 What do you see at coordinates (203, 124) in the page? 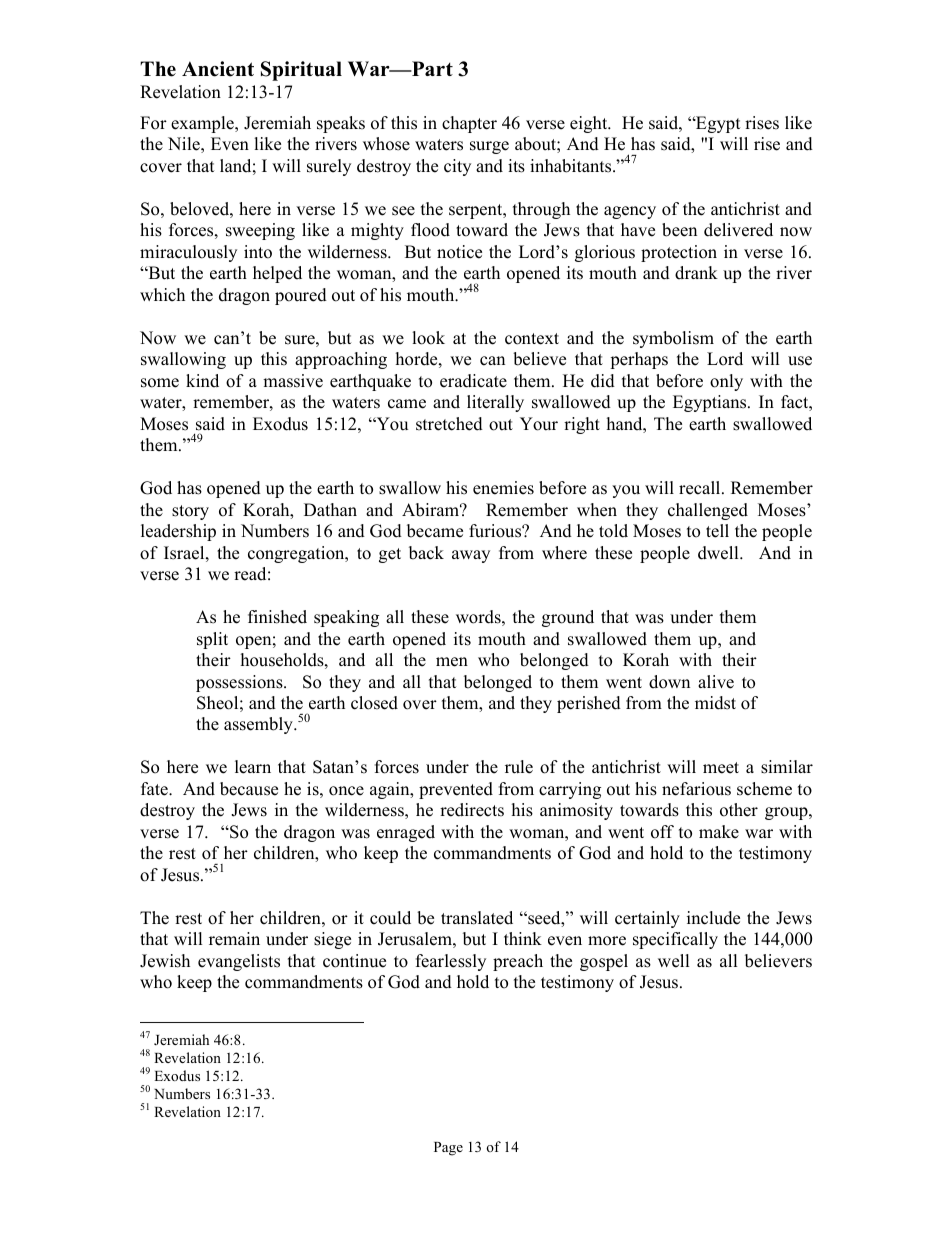
I see `example` at bounding box center [203, 124].
